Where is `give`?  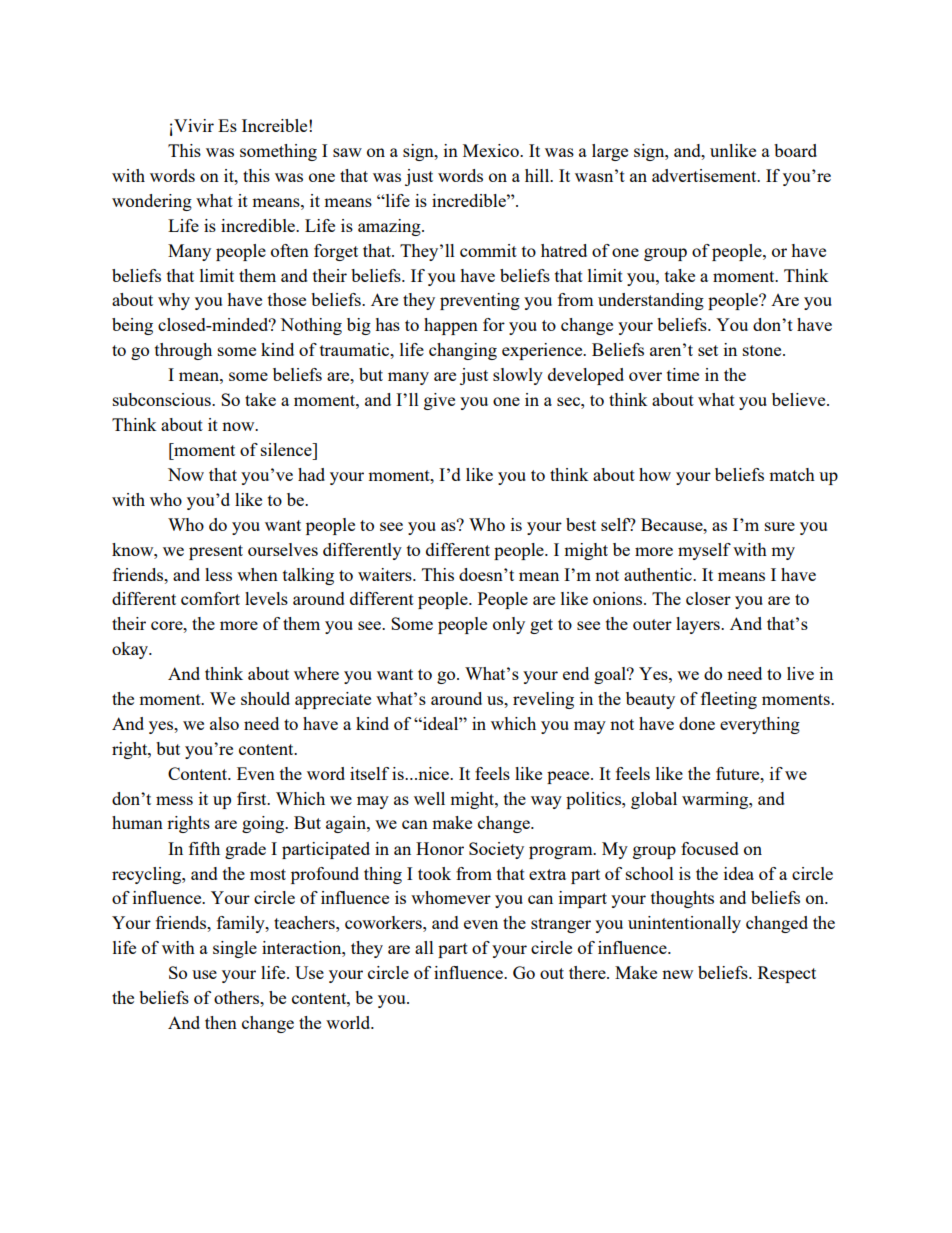 give is located at coordinates (439, 401).
